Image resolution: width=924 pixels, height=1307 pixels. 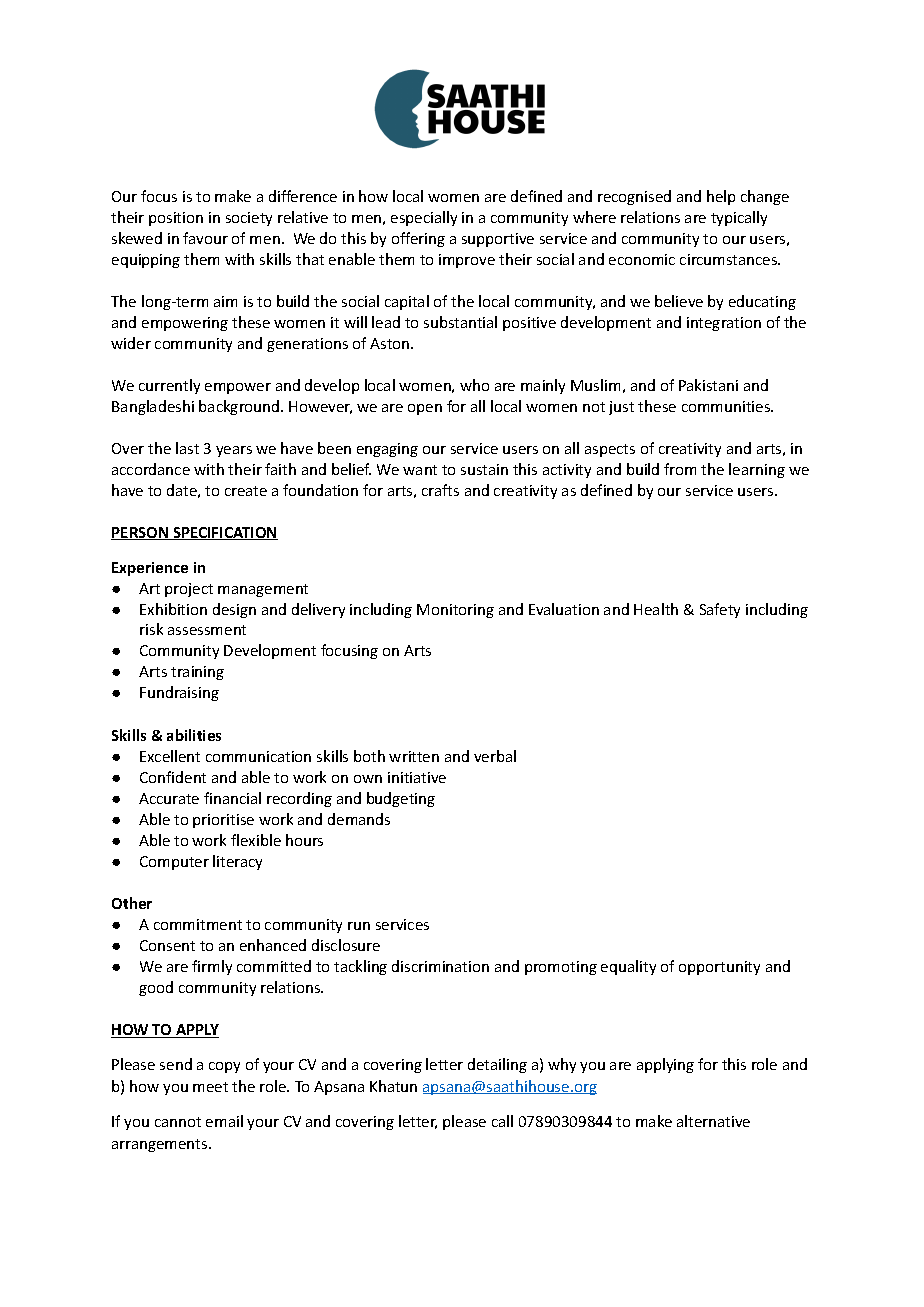 I want to click on alternative, so click(x=713, y=1121).
